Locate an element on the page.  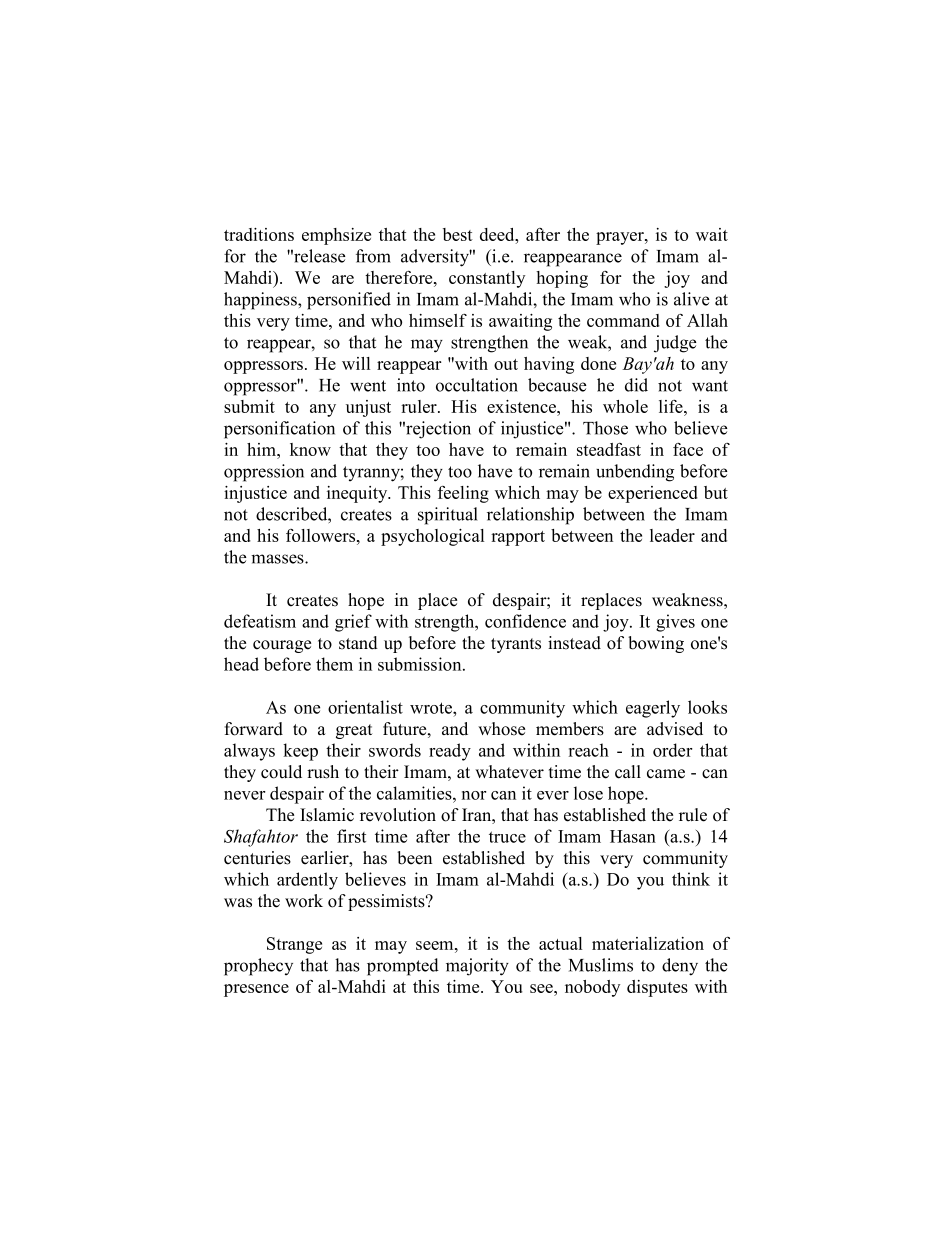
alive is located at coordinates (692, 299).
